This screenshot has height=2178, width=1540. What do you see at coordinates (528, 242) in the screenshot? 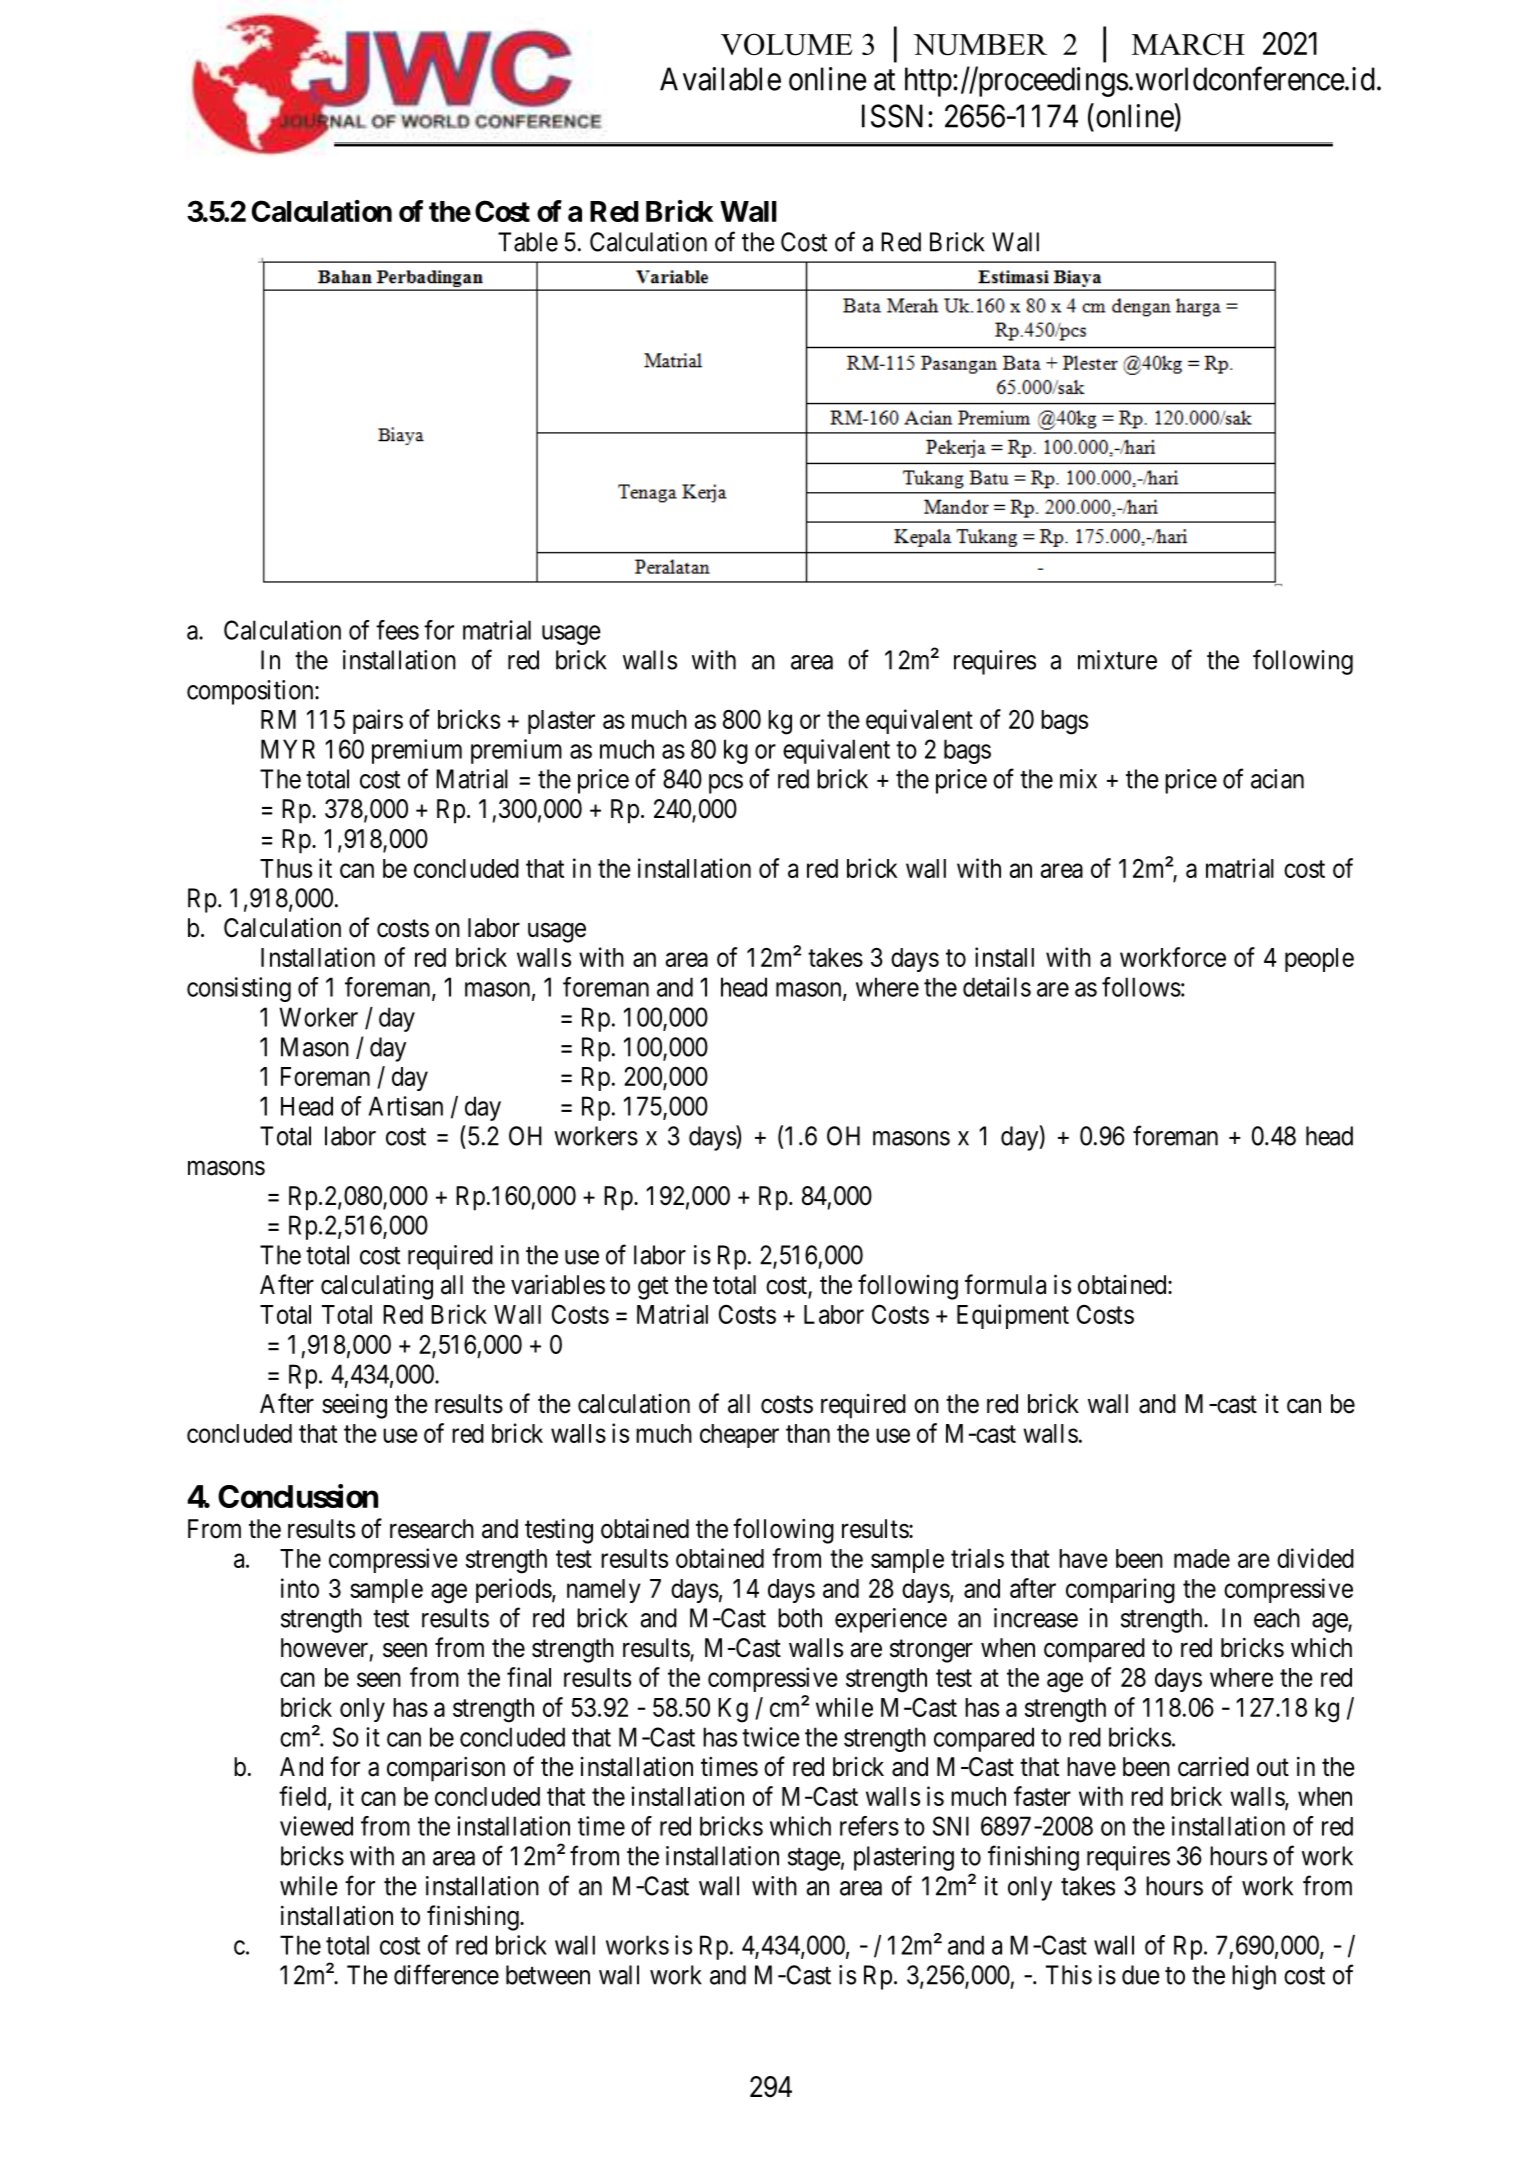
I see `Table` at bounding box center [528, 242].
